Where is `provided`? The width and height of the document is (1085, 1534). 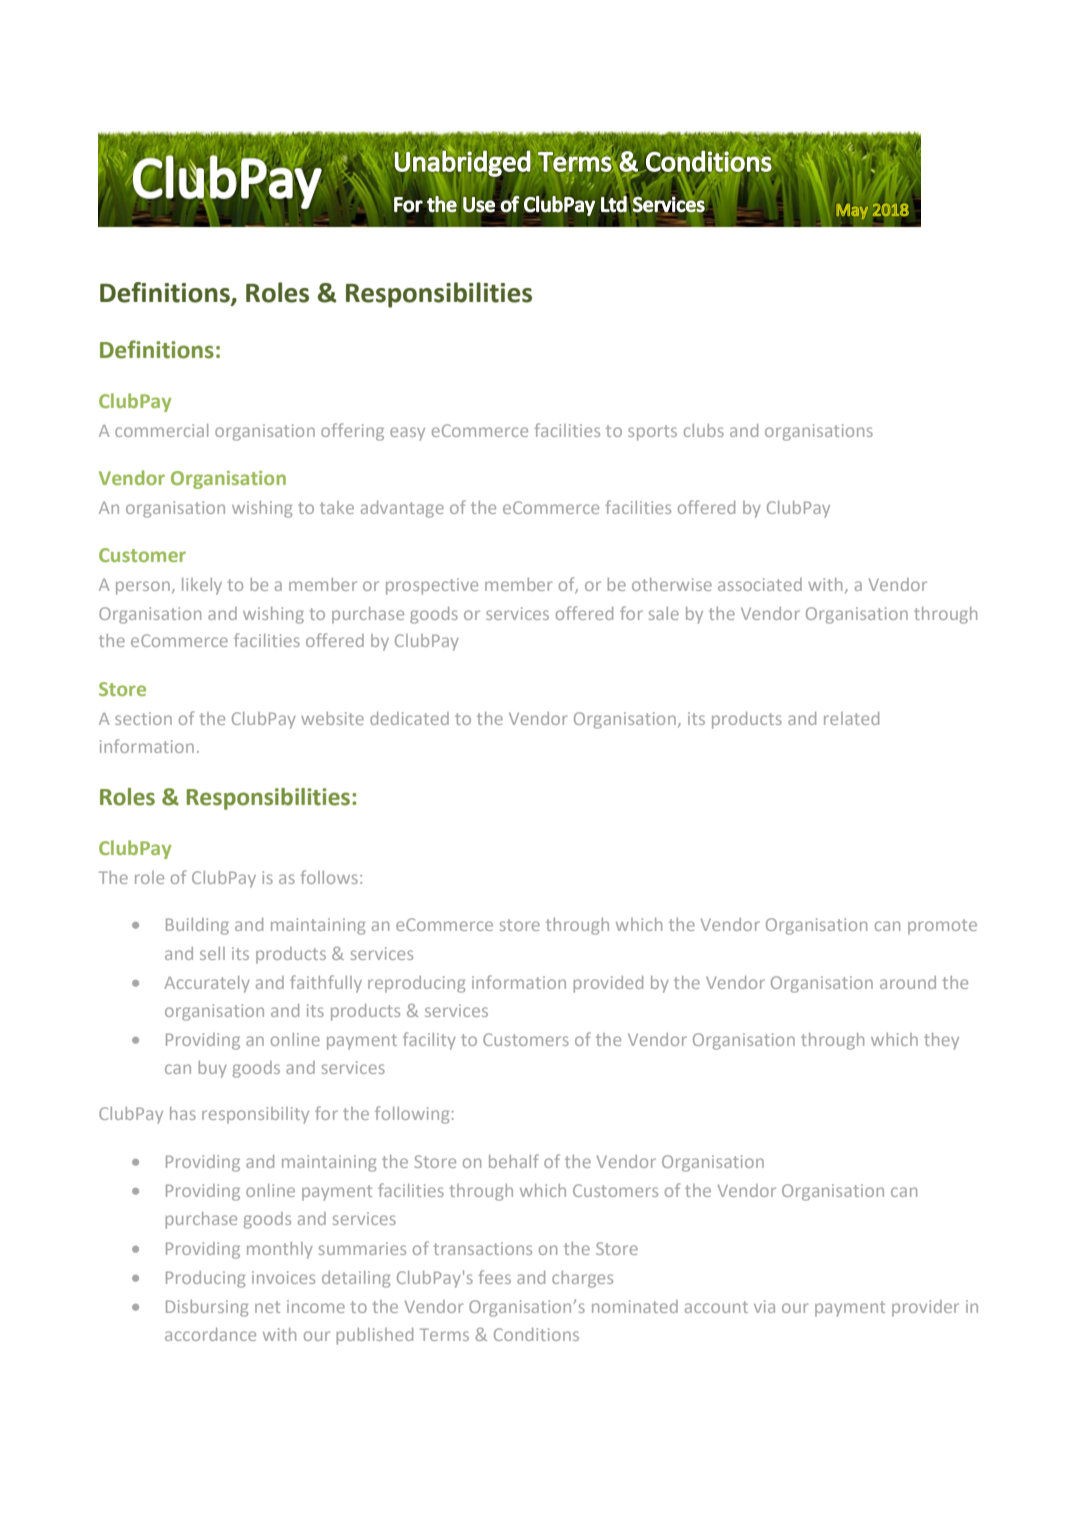
provided is located at coordinates (608, 984).
